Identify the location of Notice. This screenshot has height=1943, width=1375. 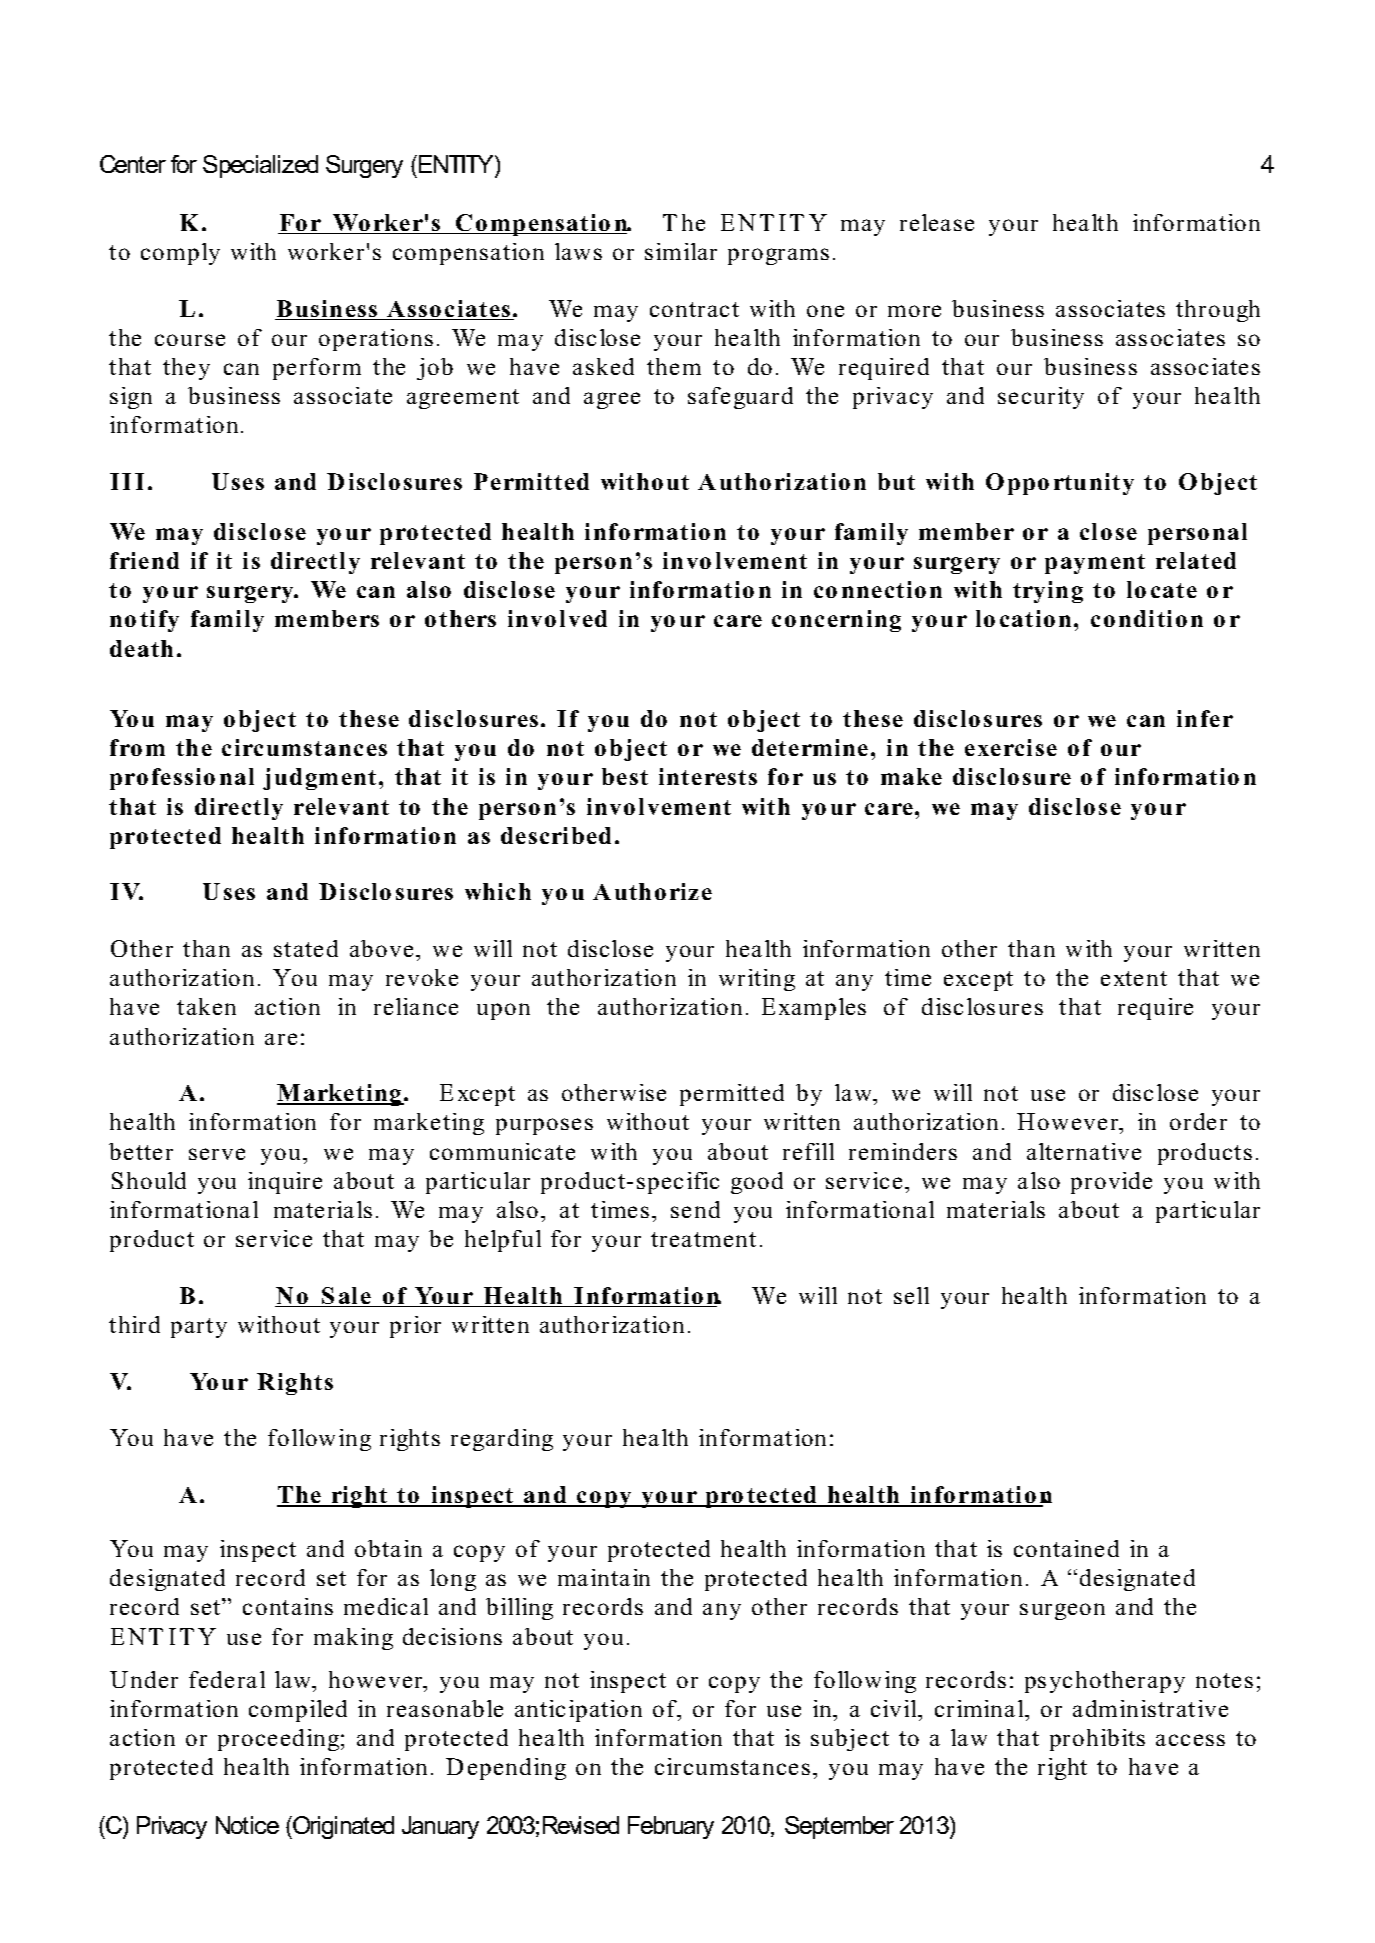
(247, 1825).
